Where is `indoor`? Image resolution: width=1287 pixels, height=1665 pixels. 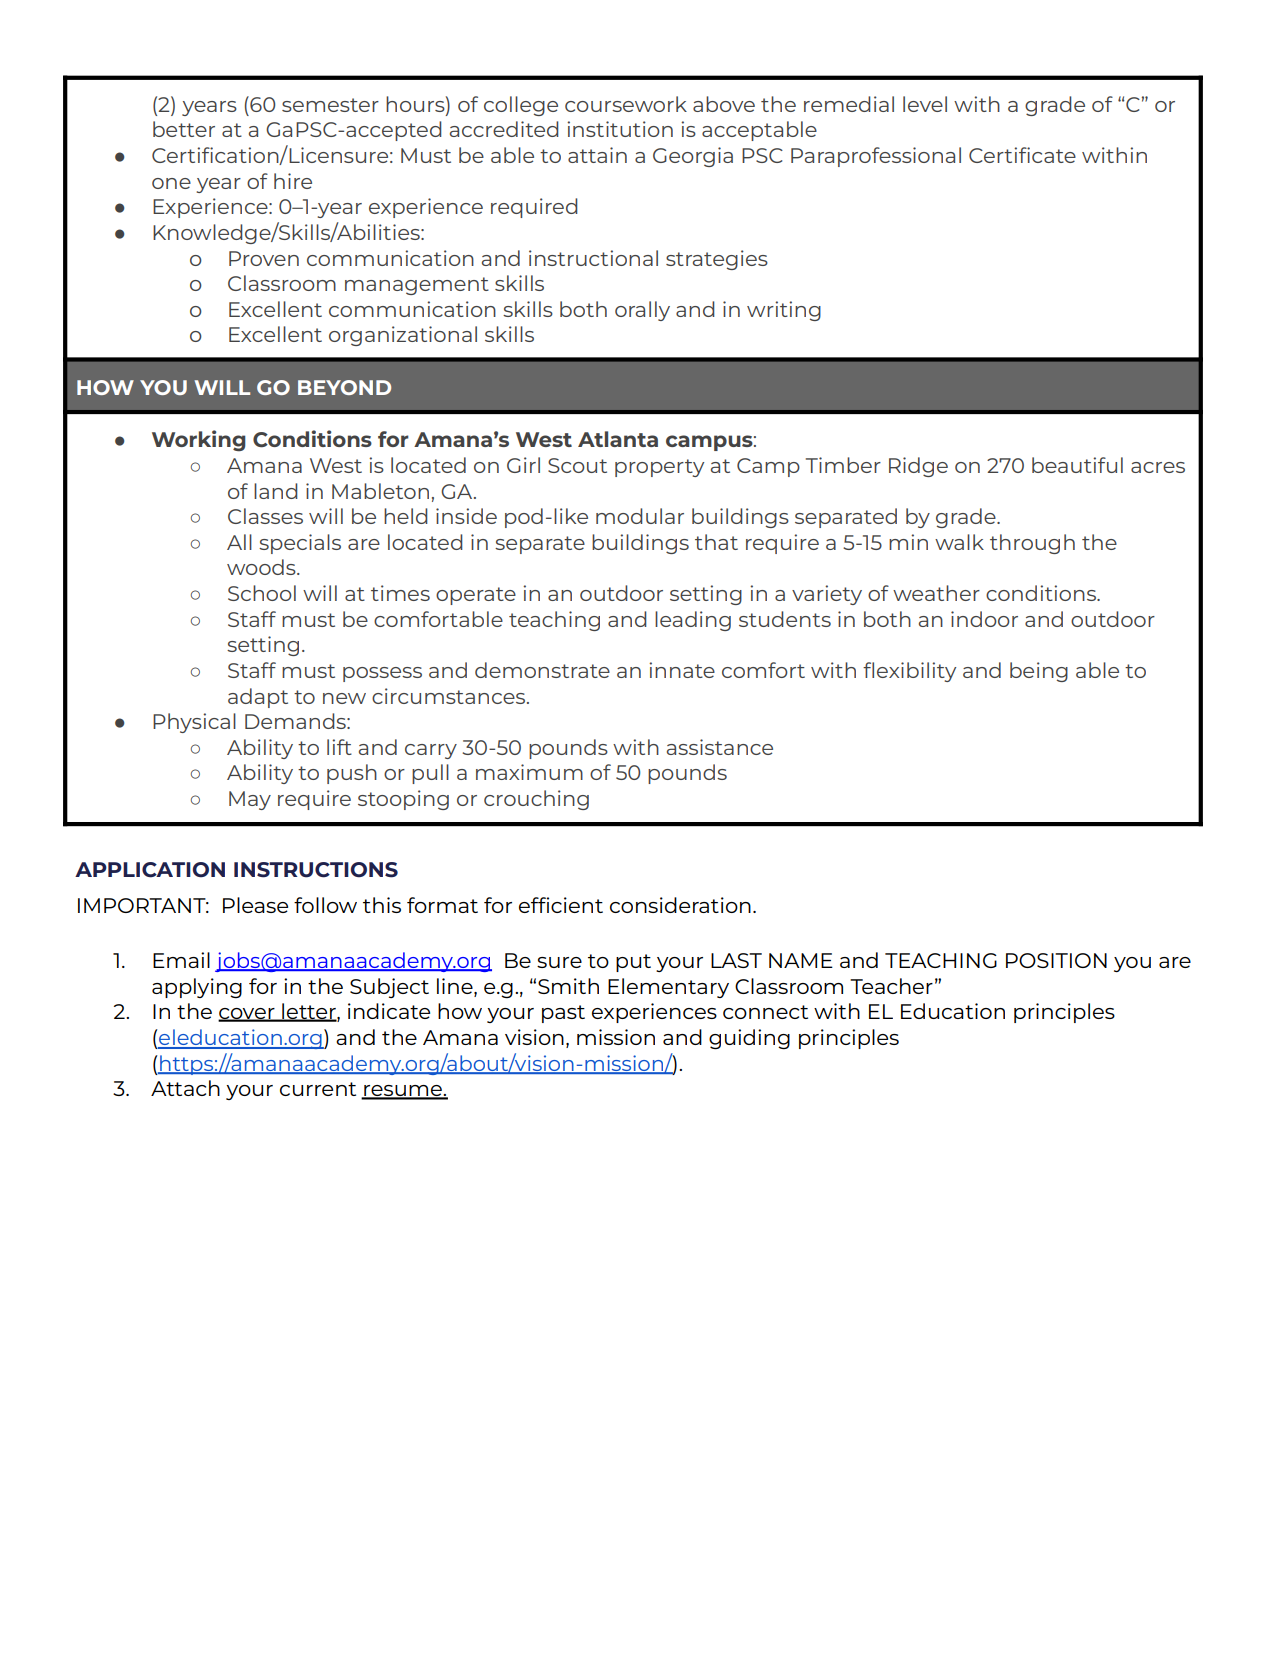
indoor is located at coordinates (984, 619).
